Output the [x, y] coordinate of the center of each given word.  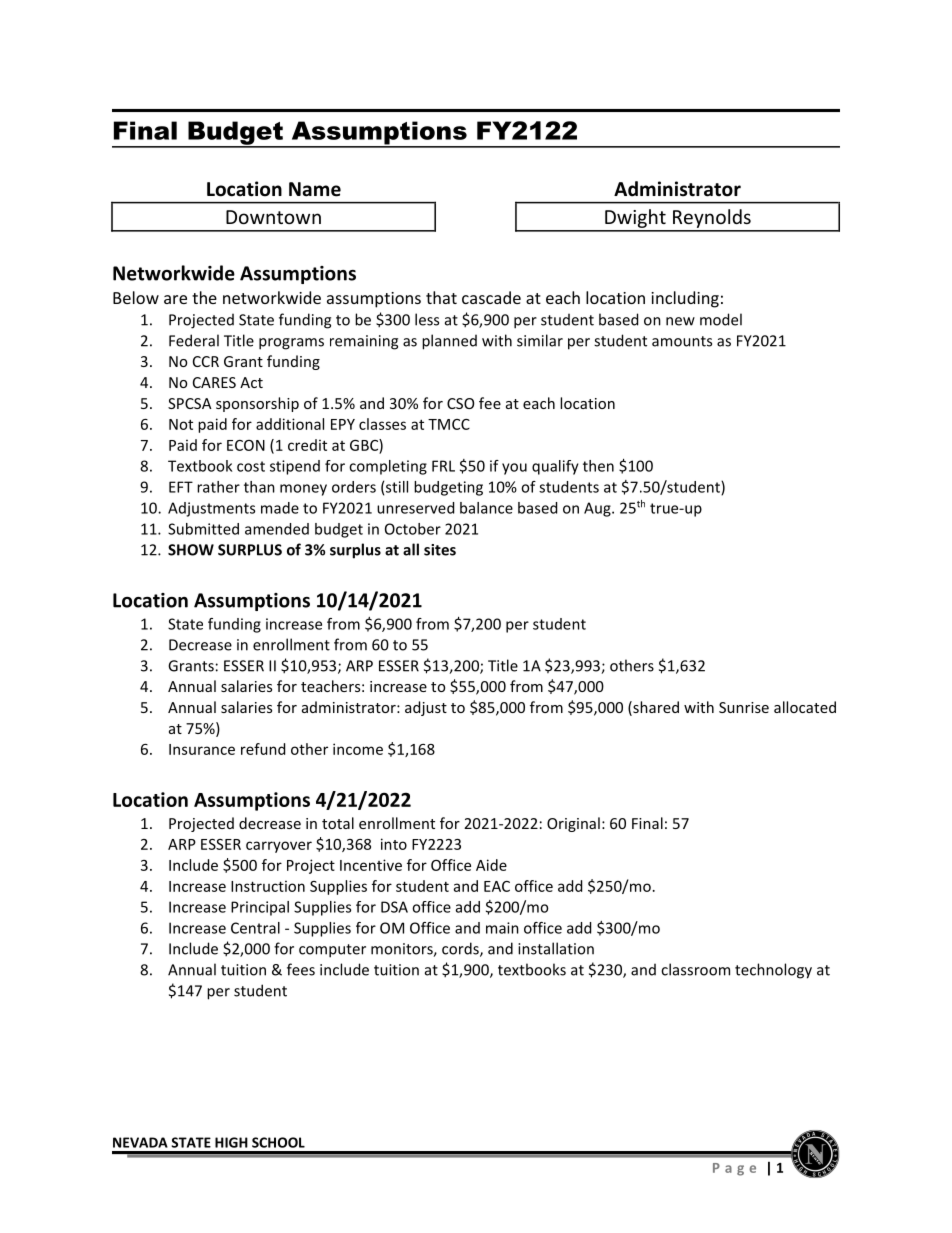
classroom [695, 969]
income [358, 749]
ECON [246, 445]
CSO [460, 403]
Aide [491, 865]
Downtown [273, 217]
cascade [491, 297]
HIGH [231, 1142]
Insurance [202, 749]
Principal [260, 908]
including [685, 299]
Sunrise [744, 707]
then [598, 466]
